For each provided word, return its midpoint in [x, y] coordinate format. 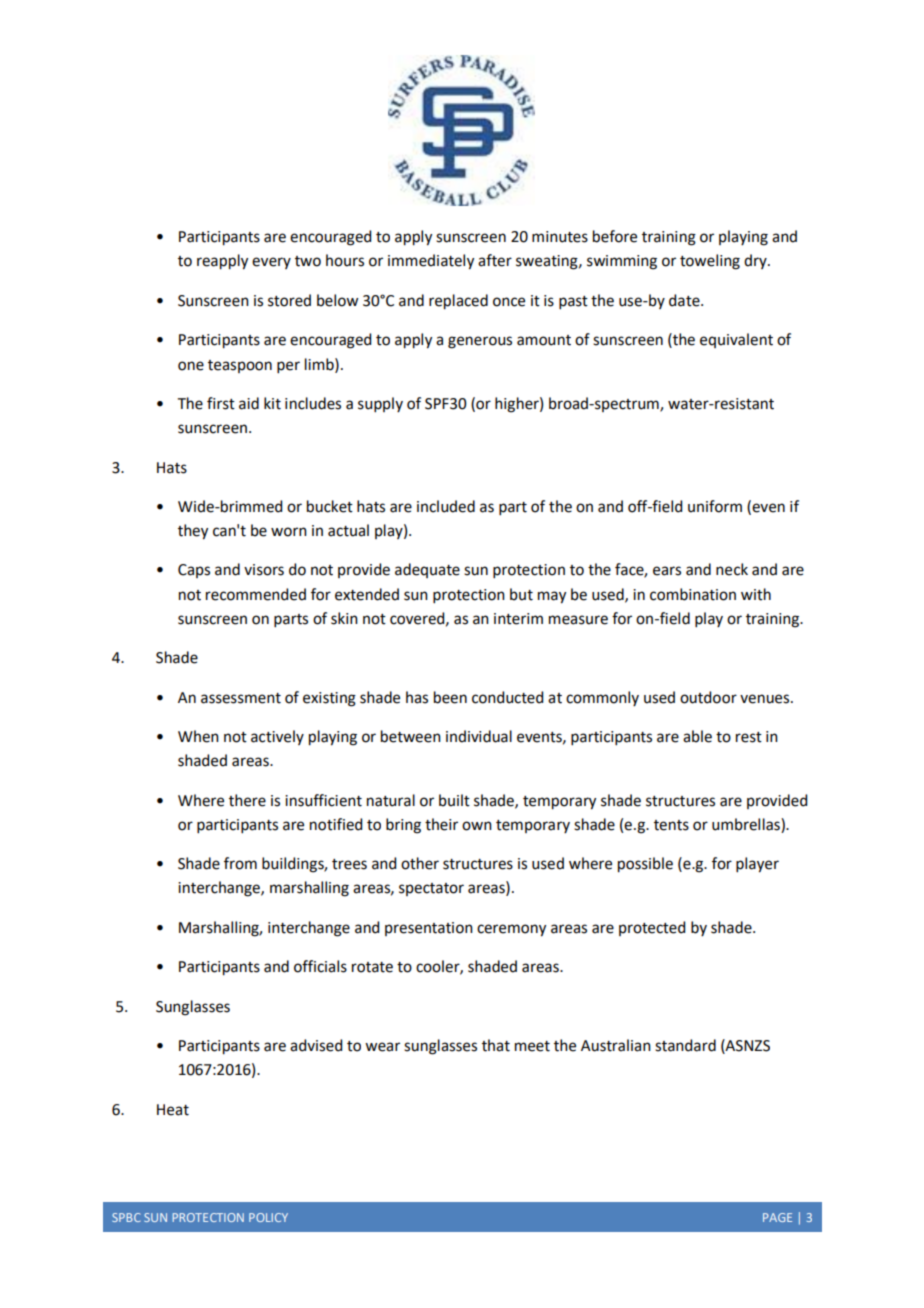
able [697, 736]
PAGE [777, 1217]
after [495, 260]
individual [479, 736]
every [271, 263]
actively [277, 737]
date [685, 300]
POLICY [268, 1217]
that [496, 1045]
